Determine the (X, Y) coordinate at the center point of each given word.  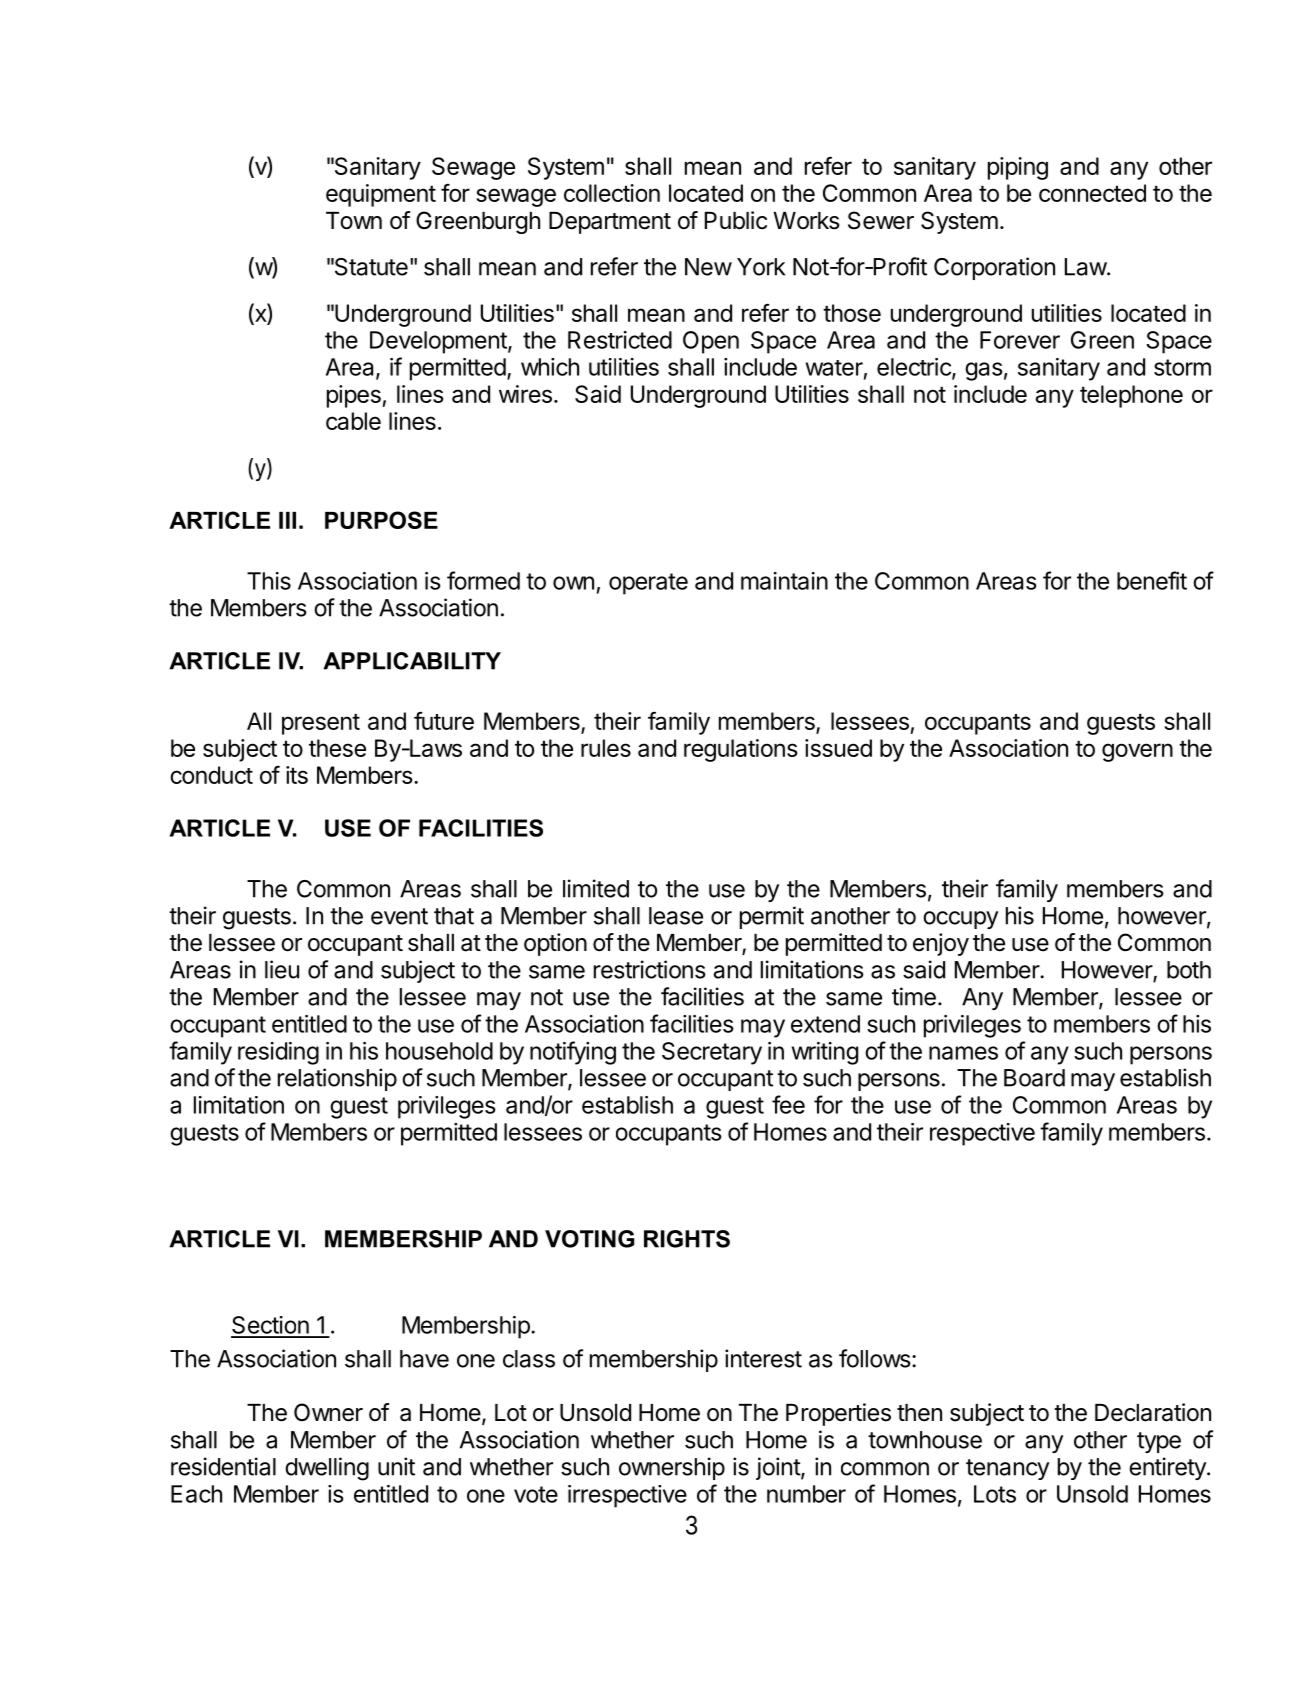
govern (1137, 752)
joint (779, 1468)
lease (676, 916)
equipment (381, 195)
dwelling (327, 1469)
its (297, 775)
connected (1092, 193)
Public (736, 220)
